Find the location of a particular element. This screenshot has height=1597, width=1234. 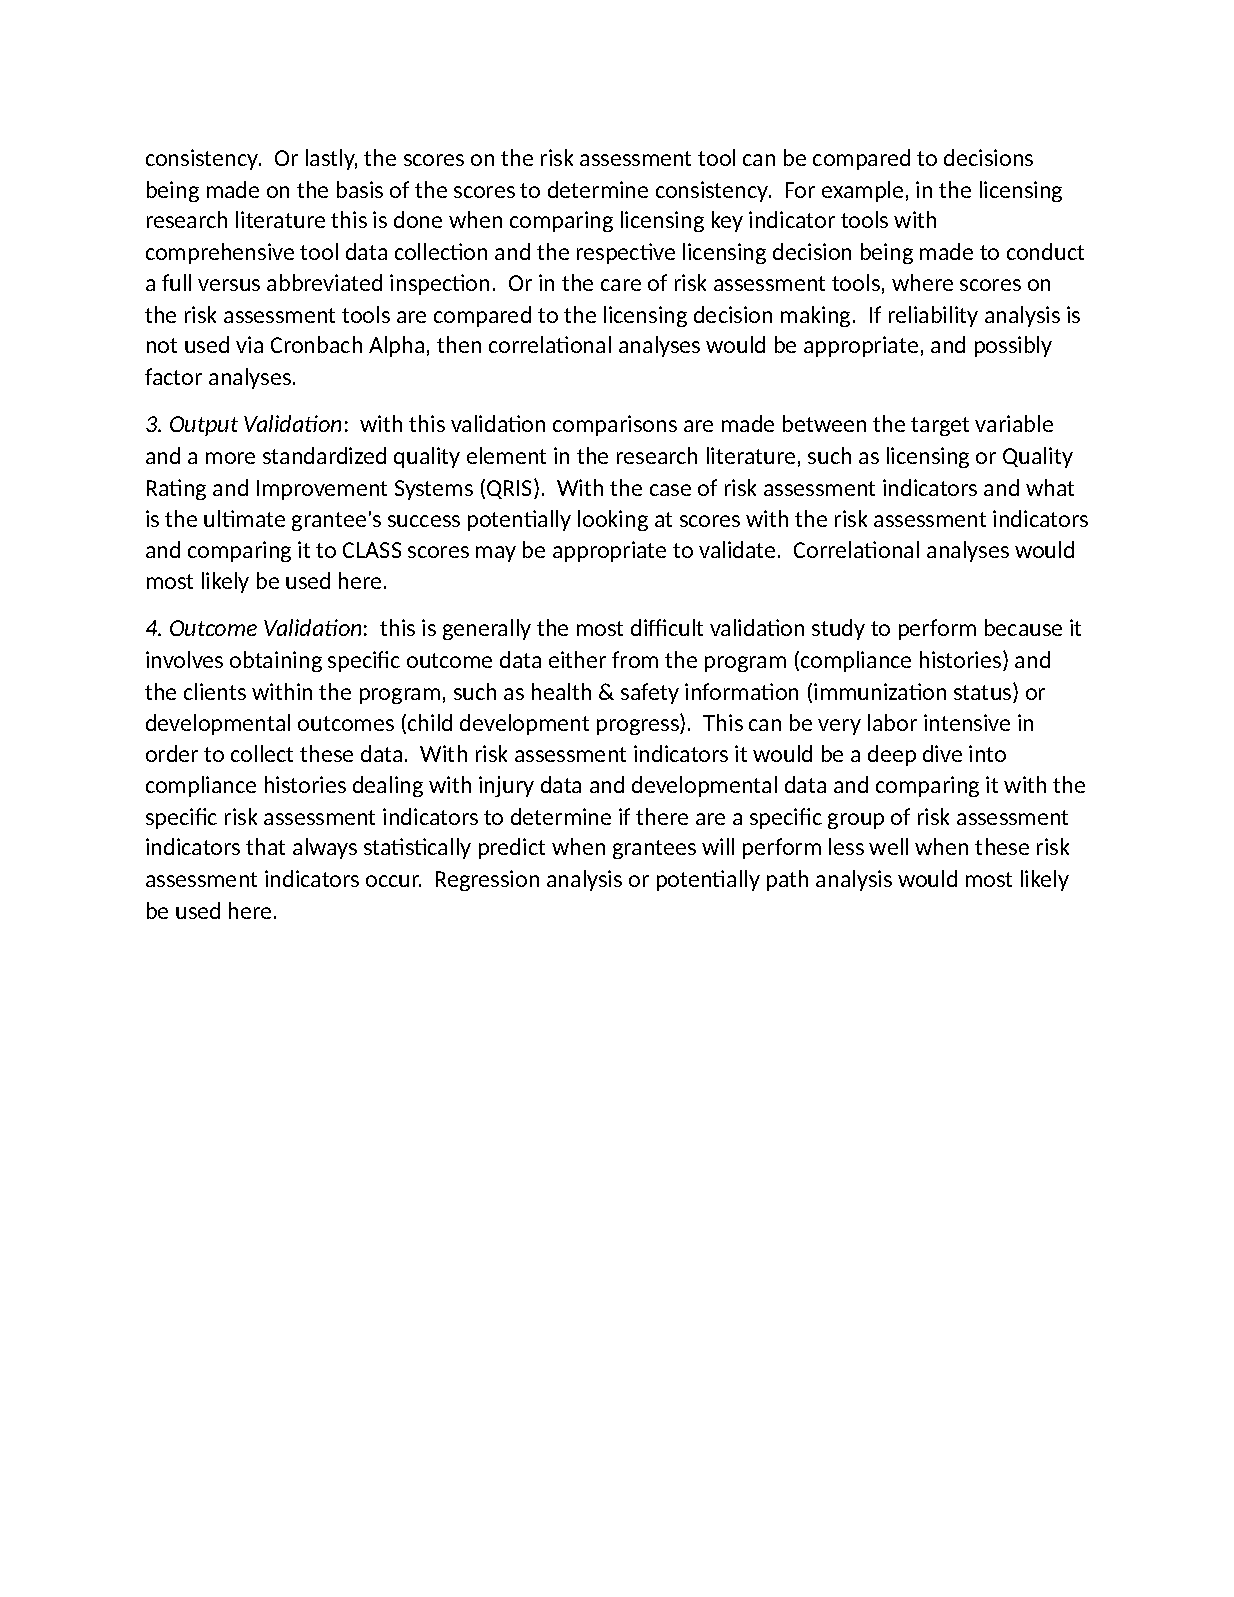

respective is located at coordinates (626, 253).
